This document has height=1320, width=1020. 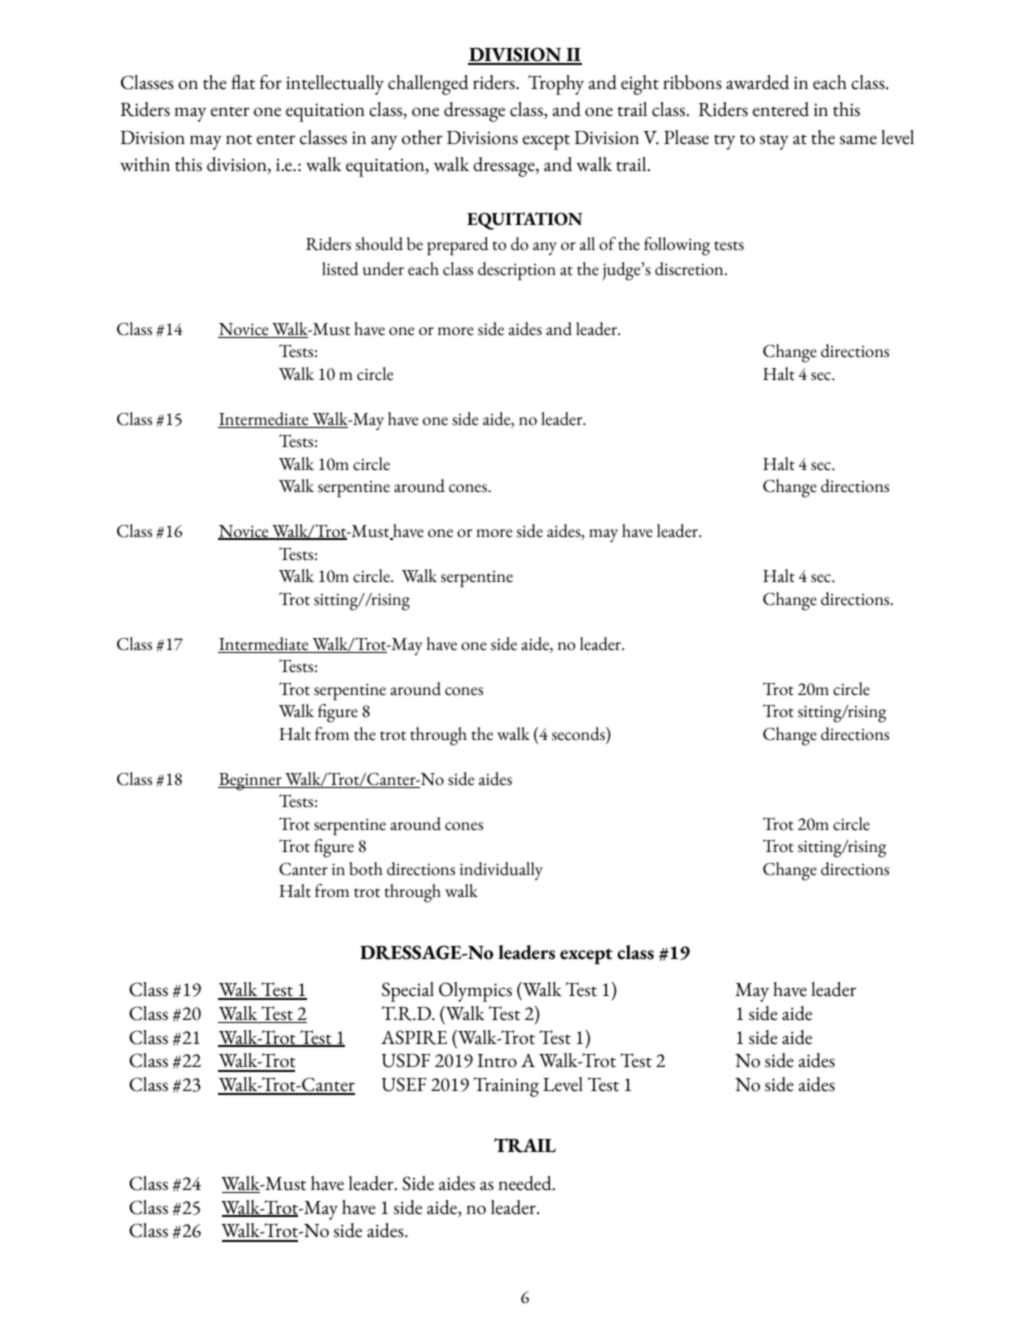 What do you see at coordinates (251, 782) in the document?
I see `Beginner` at bounding box center [251, 782].
